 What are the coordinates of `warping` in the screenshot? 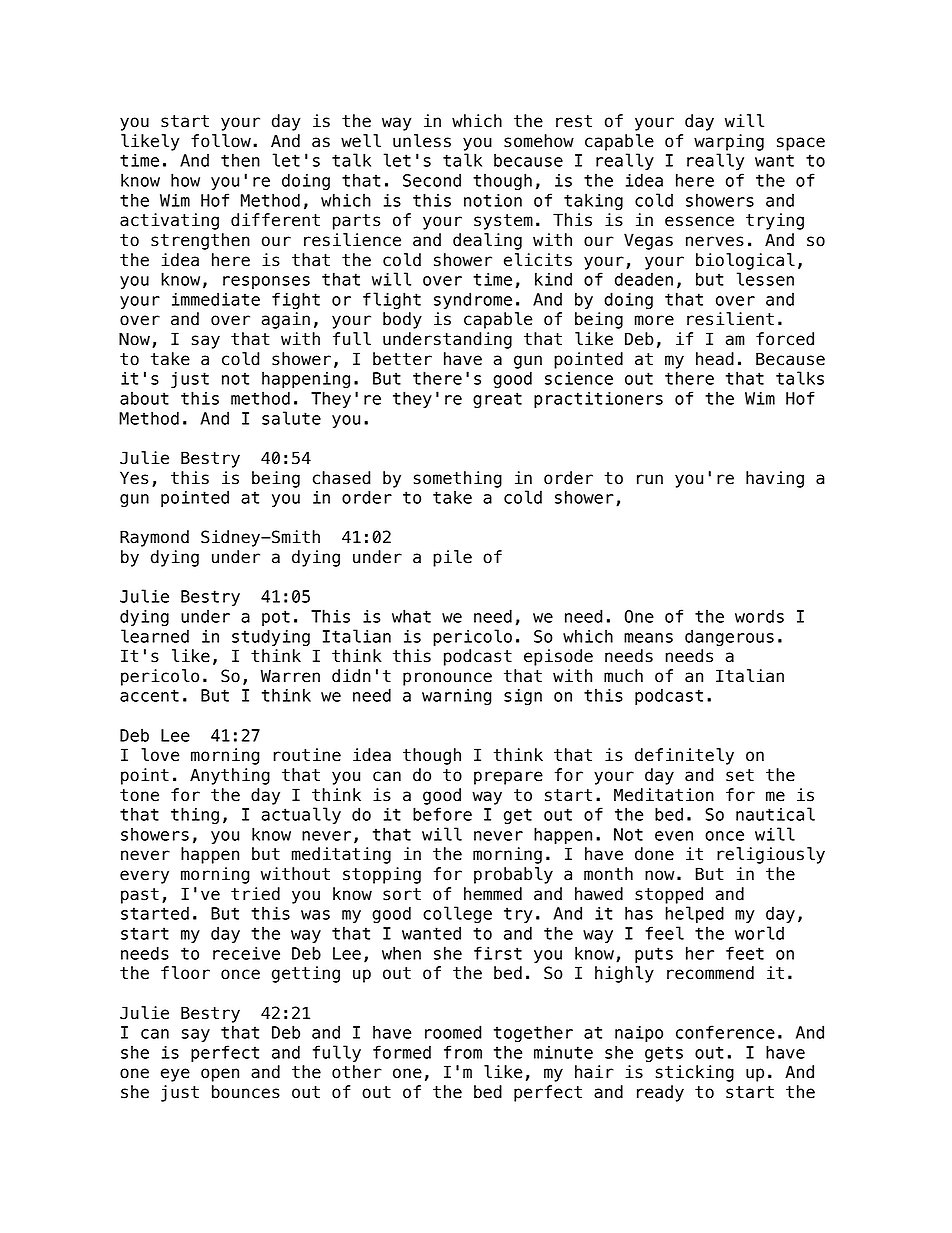 It's located at (729, 142).
